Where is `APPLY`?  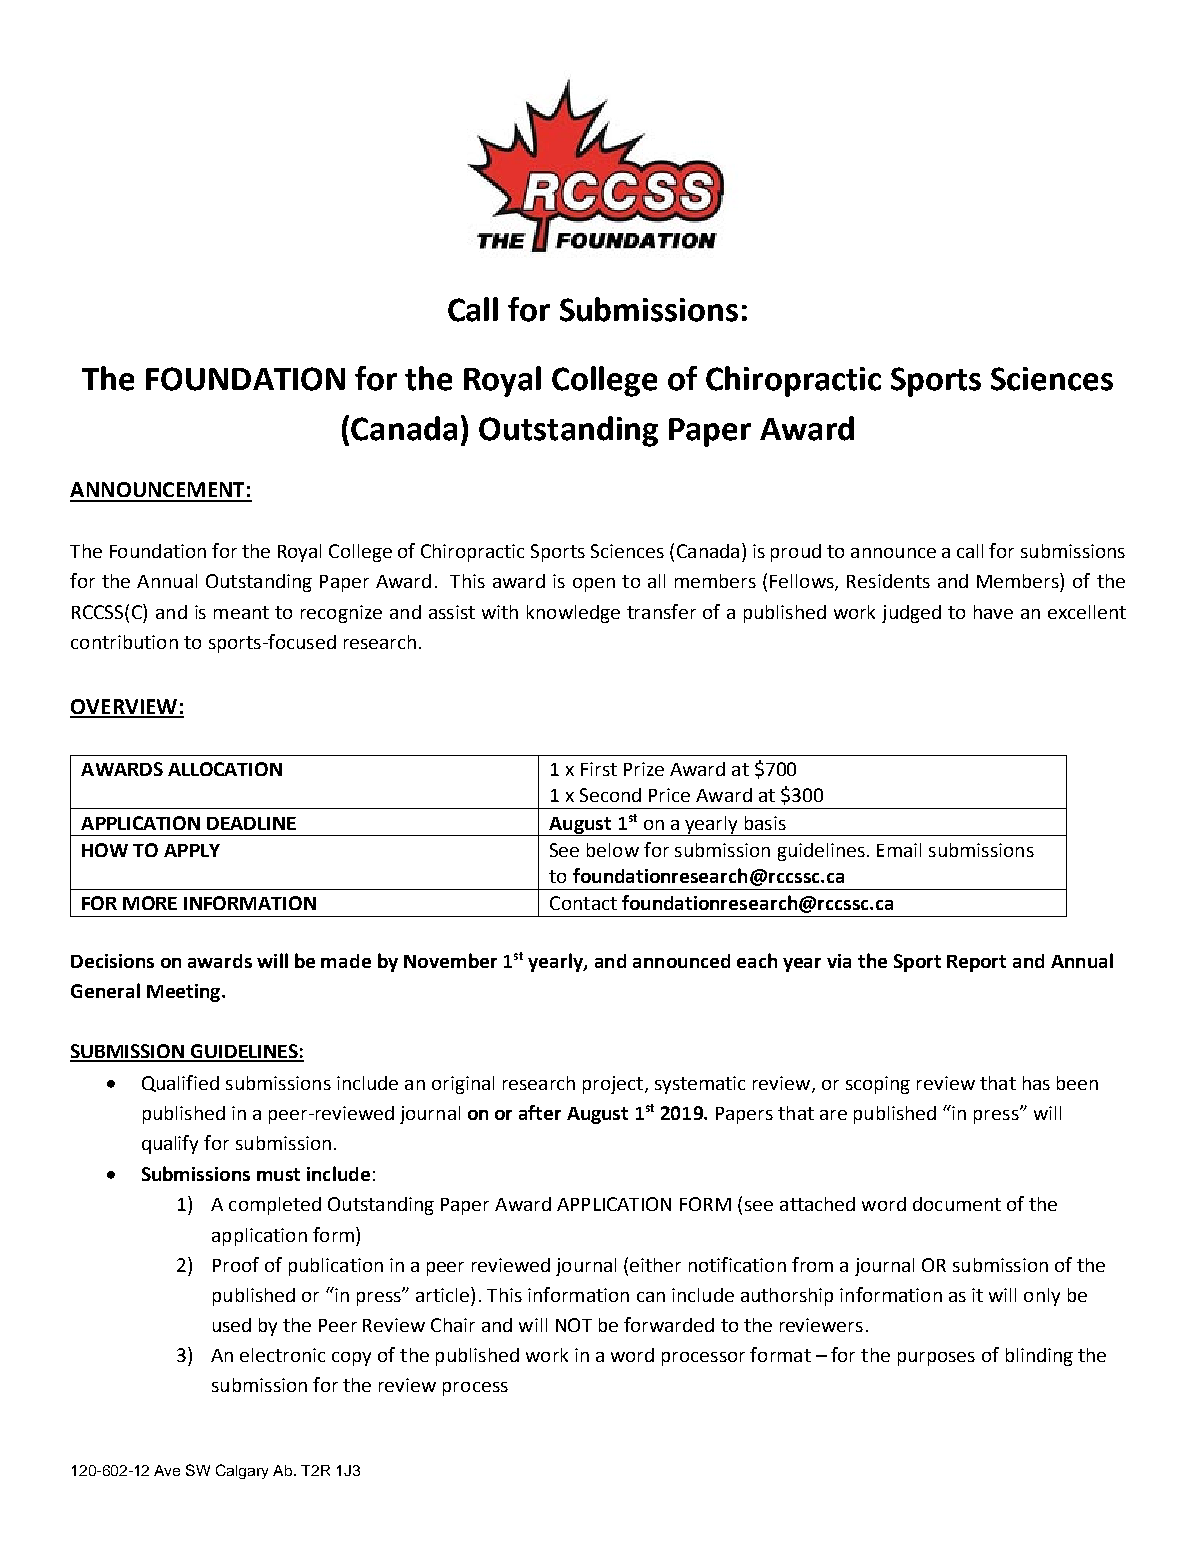
APPLY is located at coordinates (192, 850).
